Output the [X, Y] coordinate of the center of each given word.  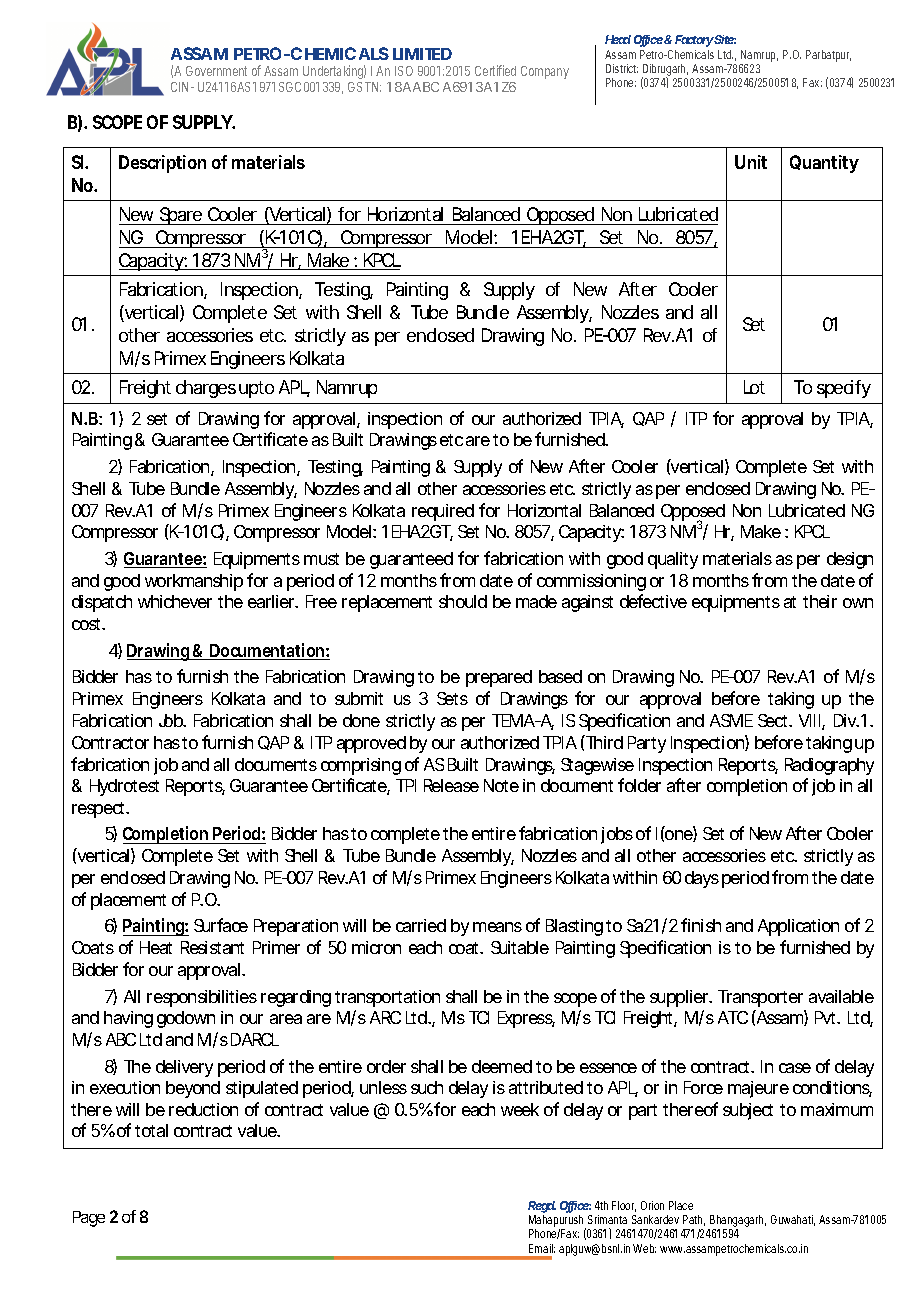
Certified [495, 70]
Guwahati [793, 1220]
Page [89, 1219]
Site [725, 39]
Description [162, 164]
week [520, 1109]
